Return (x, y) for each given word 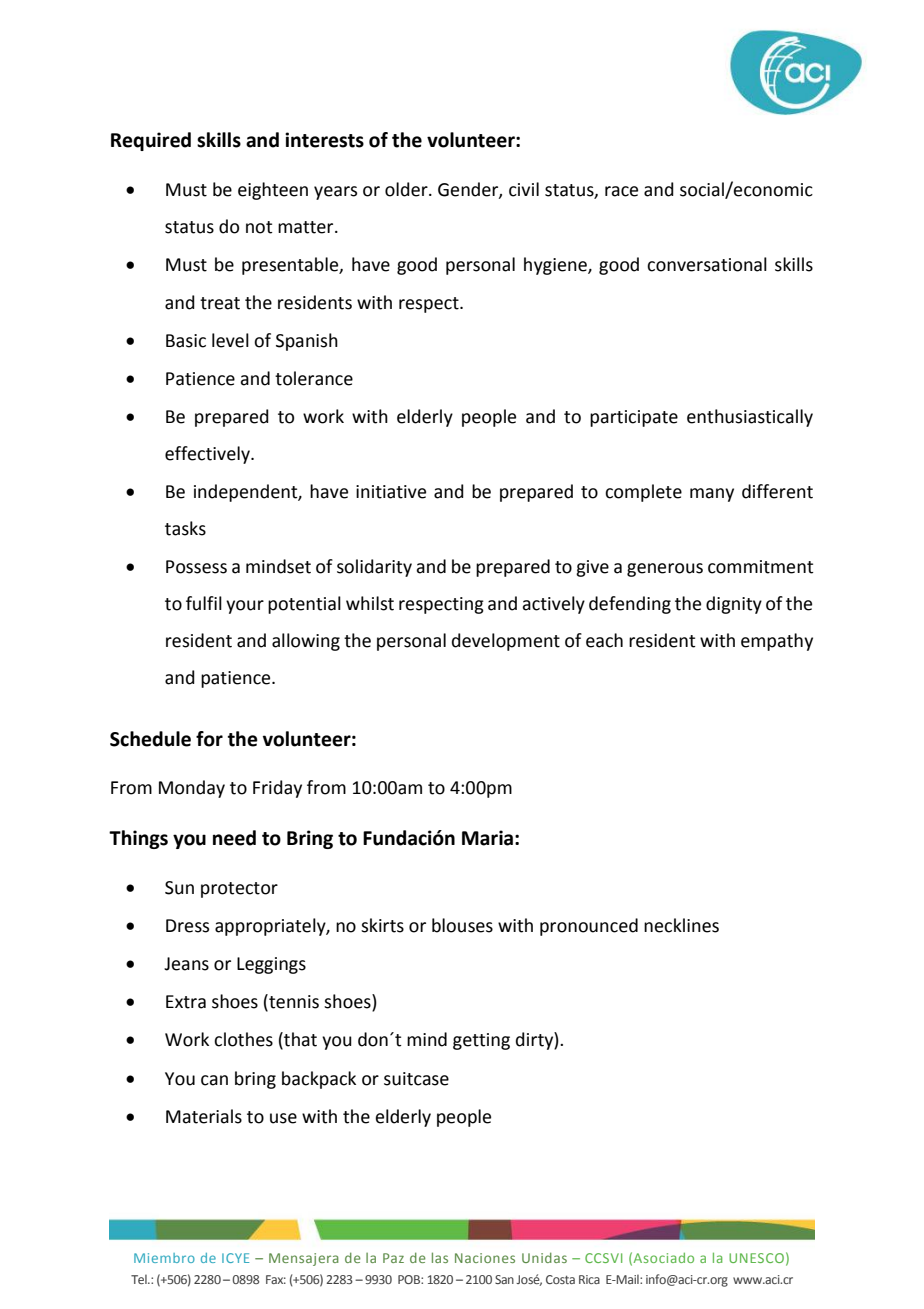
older (407, 189)
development (506, 642)
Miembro (164, 1258)
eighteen (273, 191)
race (621, 191)
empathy (777, 642)
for (209, 739)
